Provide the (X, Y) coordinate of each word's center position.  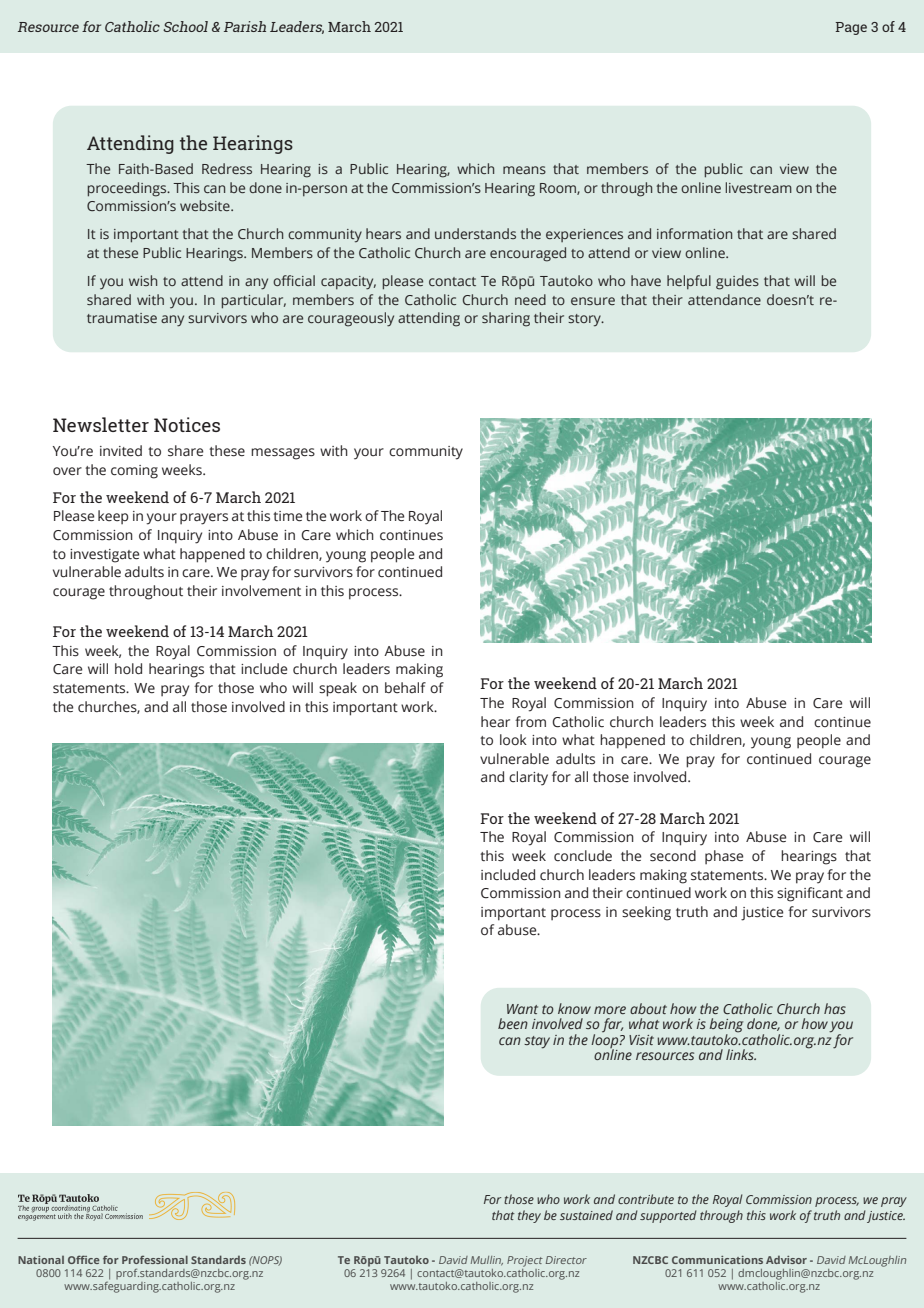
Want (522, 1009)
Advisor (786, 1259)
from (530, 721)
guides (737, 282)
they (529, 1216)
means (524, 170)
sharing (506, 319)
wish (143, 280)
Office (84, 1259)
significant (810, 894)
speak (338, 689)
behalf (405, 688)
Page (851, 28)
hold (128, 668)
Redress (227, 168)
